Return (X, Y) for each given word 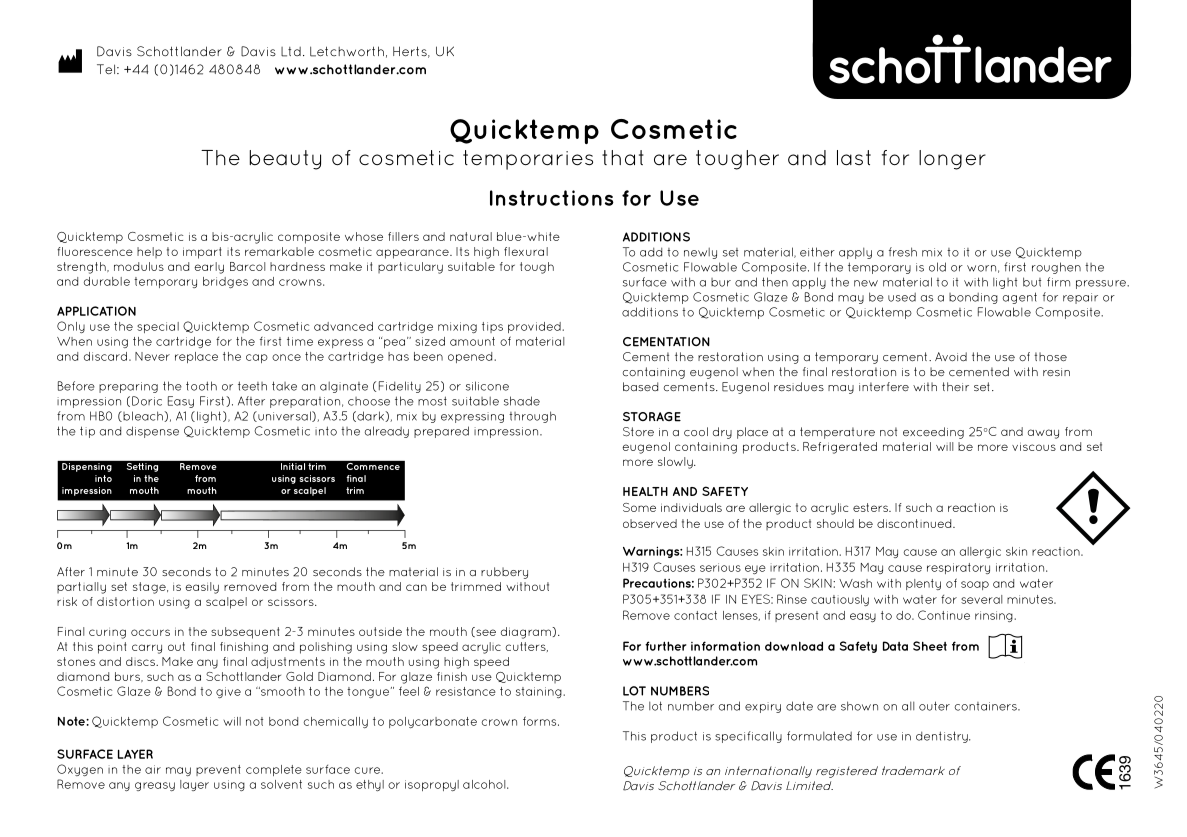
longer (952, 160)
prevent (218, 770)
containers (986, 706)
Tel (106, 69)
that (623, 157)
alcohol (485, 784)
